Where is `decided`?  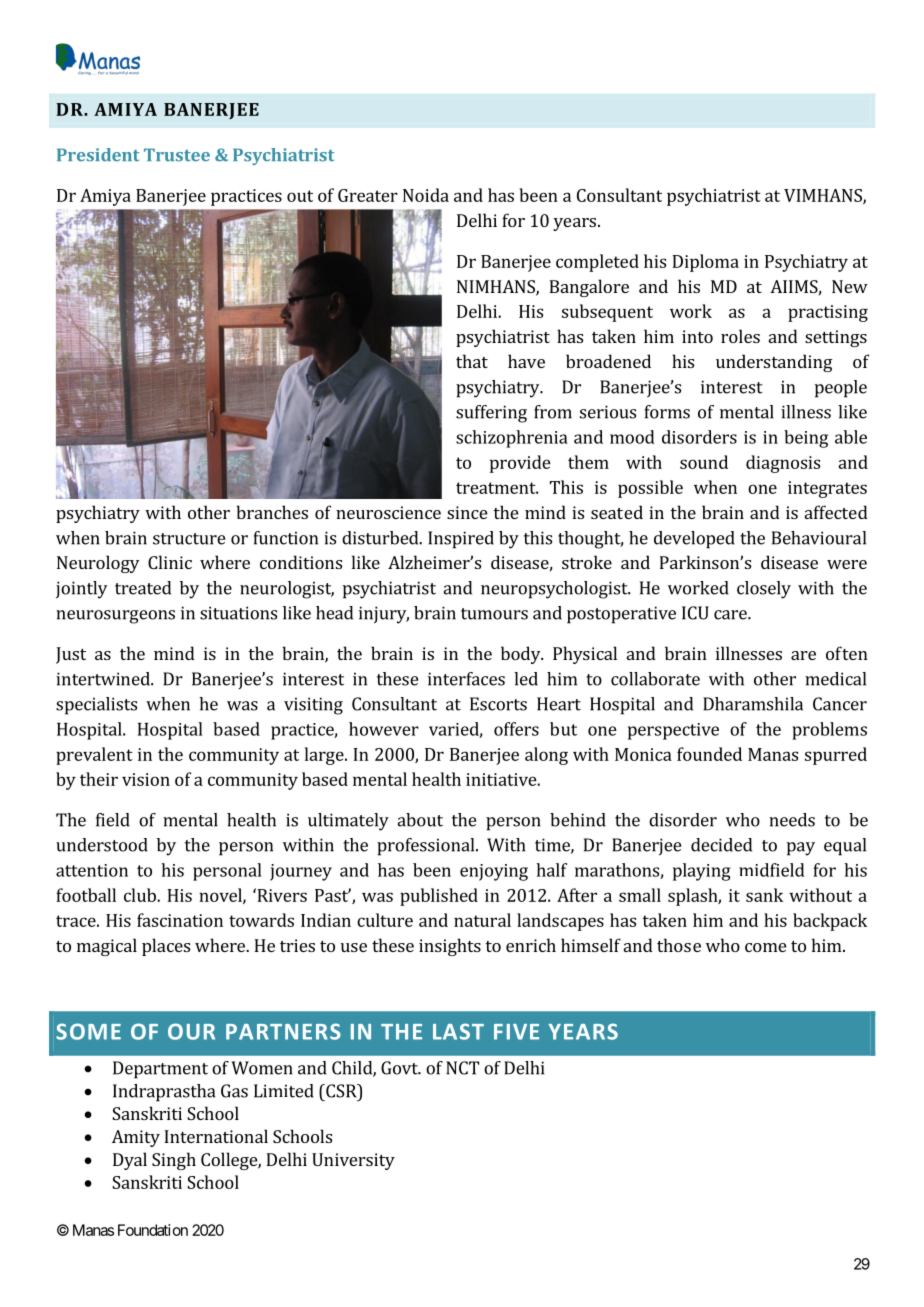 decided is located at coordinates (721, 845).
